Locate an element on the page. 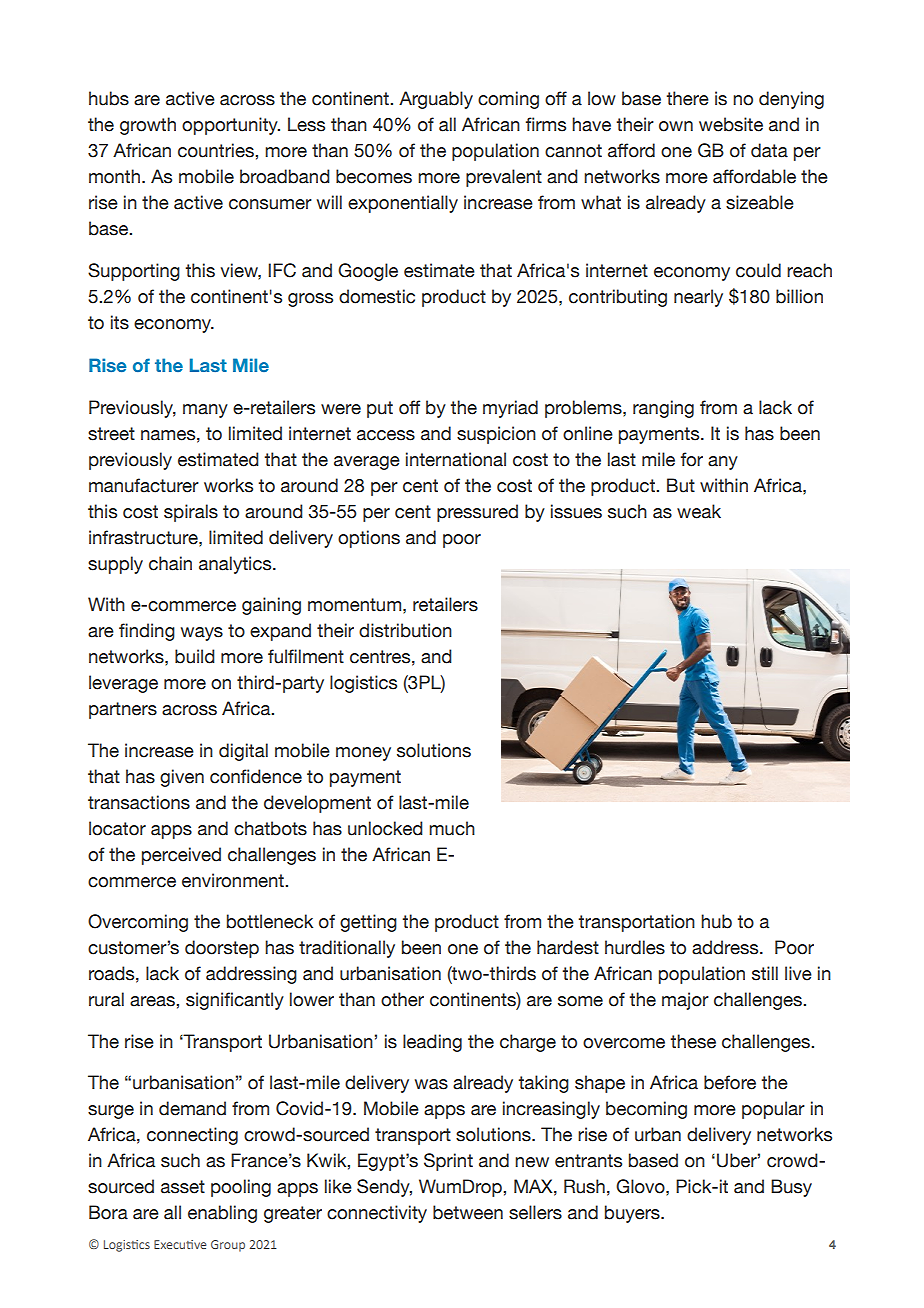  countries is located at coordinates (217, 150).
